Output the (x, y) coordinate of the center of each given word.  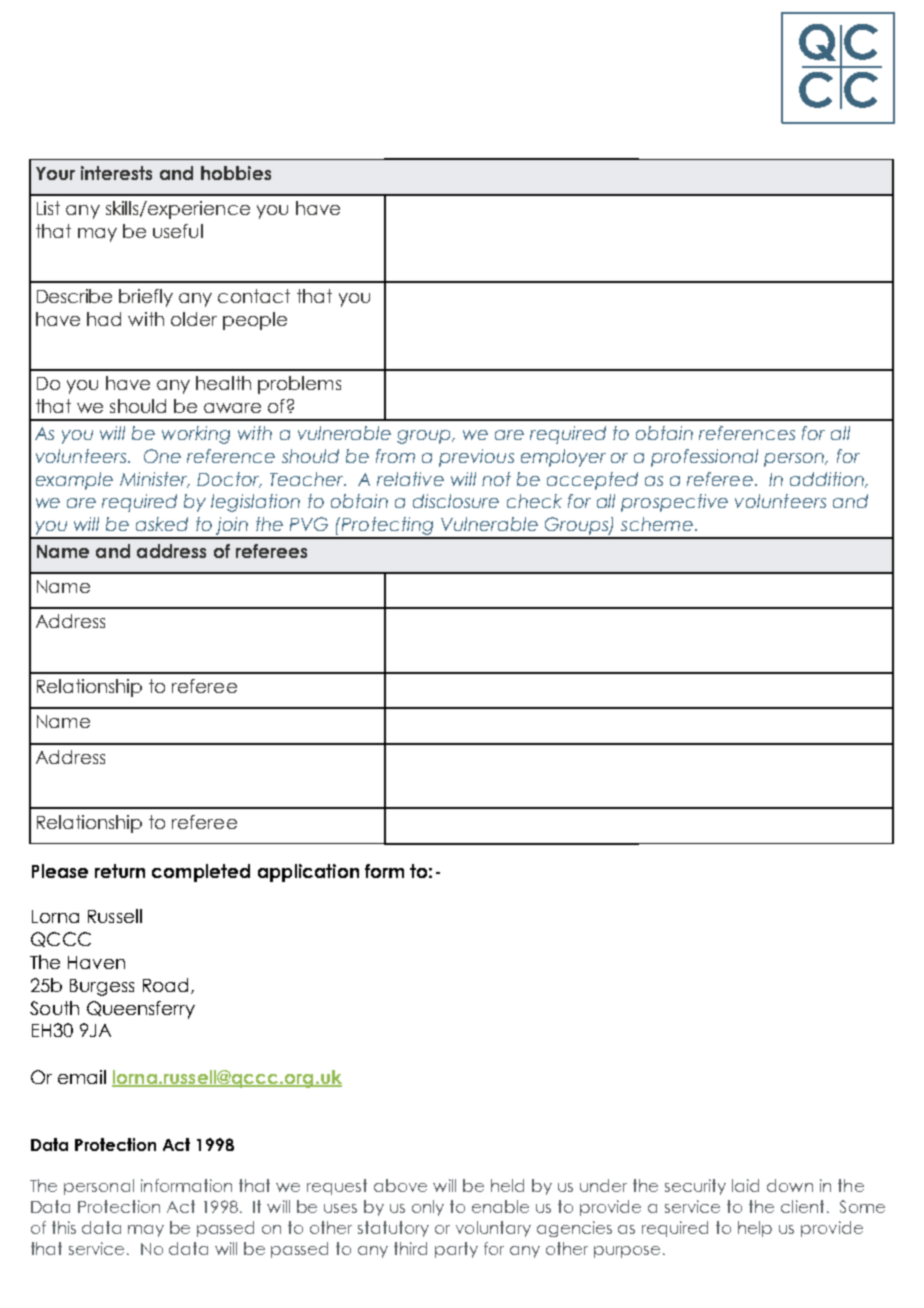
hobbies (236, 173)
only (428, 1208)
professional (704, 458)
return (120, 871)
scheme (657, 524)
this (64, 1227)
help (755, 1229)
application (308, 873)
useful (178, 231)
